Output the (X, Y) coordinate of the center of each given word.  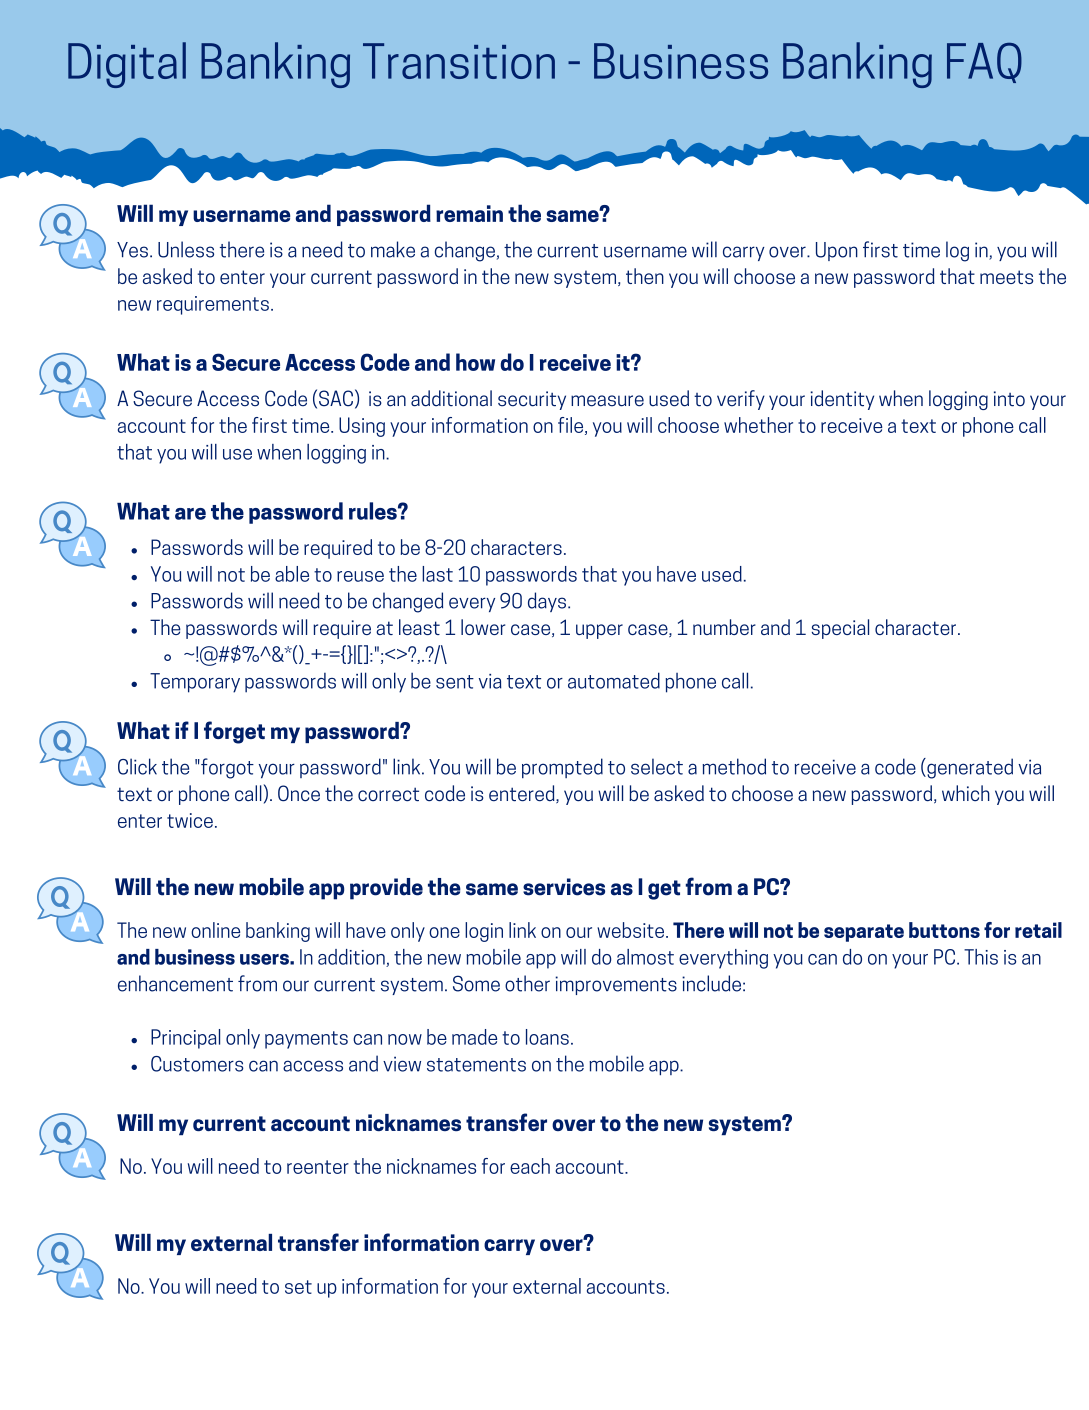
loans (547, 1037)
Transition (459, 61)
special (840, 629)
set (298, 1287)
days (547, 602)
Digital (127, 65)
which (966, 793)
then (645, 276)
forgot (226, 768)
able (292, 574)
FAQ (984, 63)
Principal (185, 1039)
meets (1006, 277)
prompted (562, 768)
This (981, 957)
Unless (186, 249)
